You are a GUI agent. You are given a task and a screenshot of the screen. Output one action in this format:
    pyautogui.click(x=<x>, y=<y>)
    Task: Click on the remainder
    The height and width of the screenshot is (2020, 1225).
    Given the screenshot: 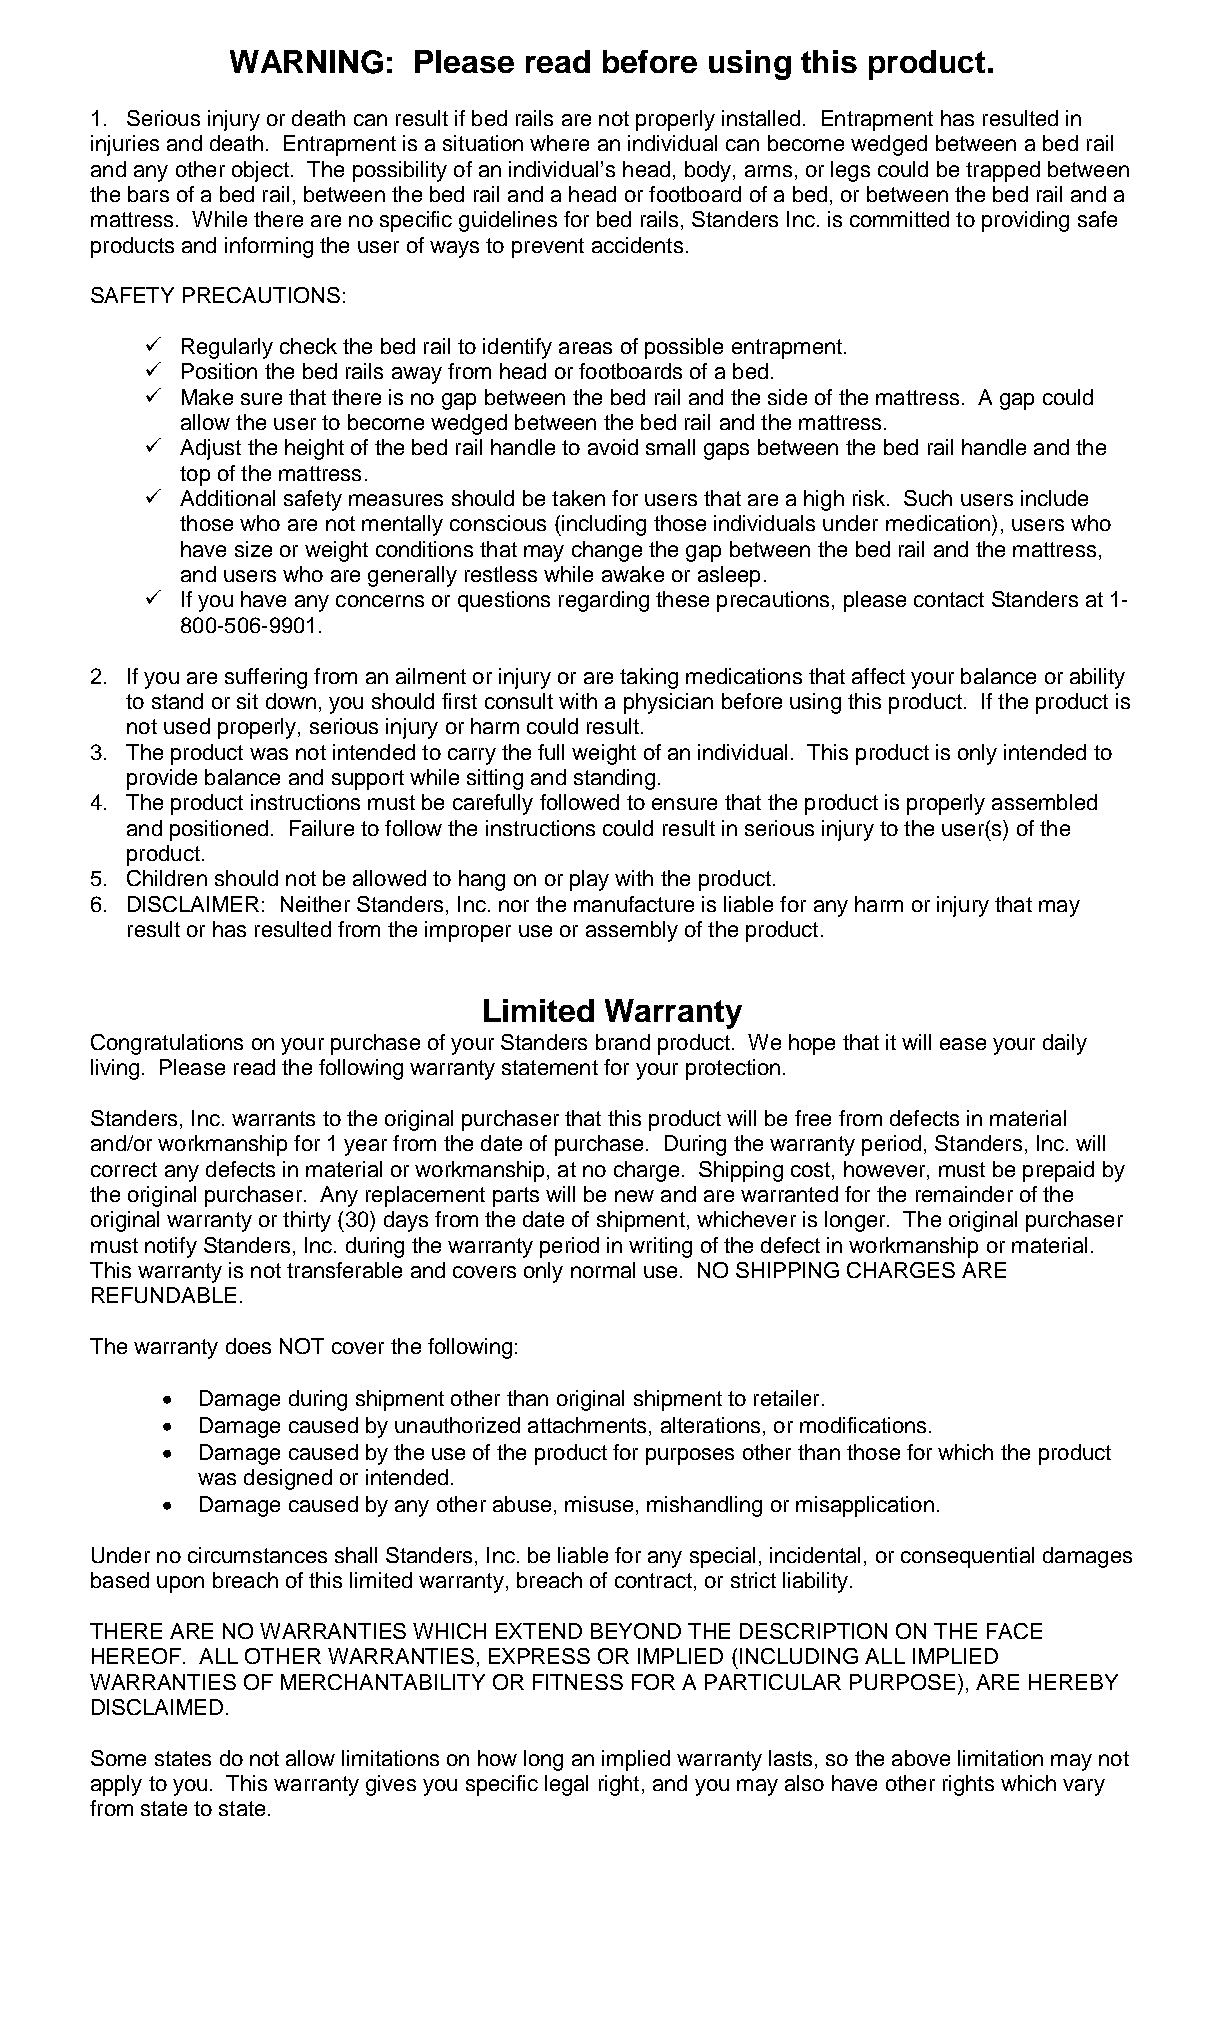 What is the action you would take?
    pyautogui.click(x=964, y=1194)
